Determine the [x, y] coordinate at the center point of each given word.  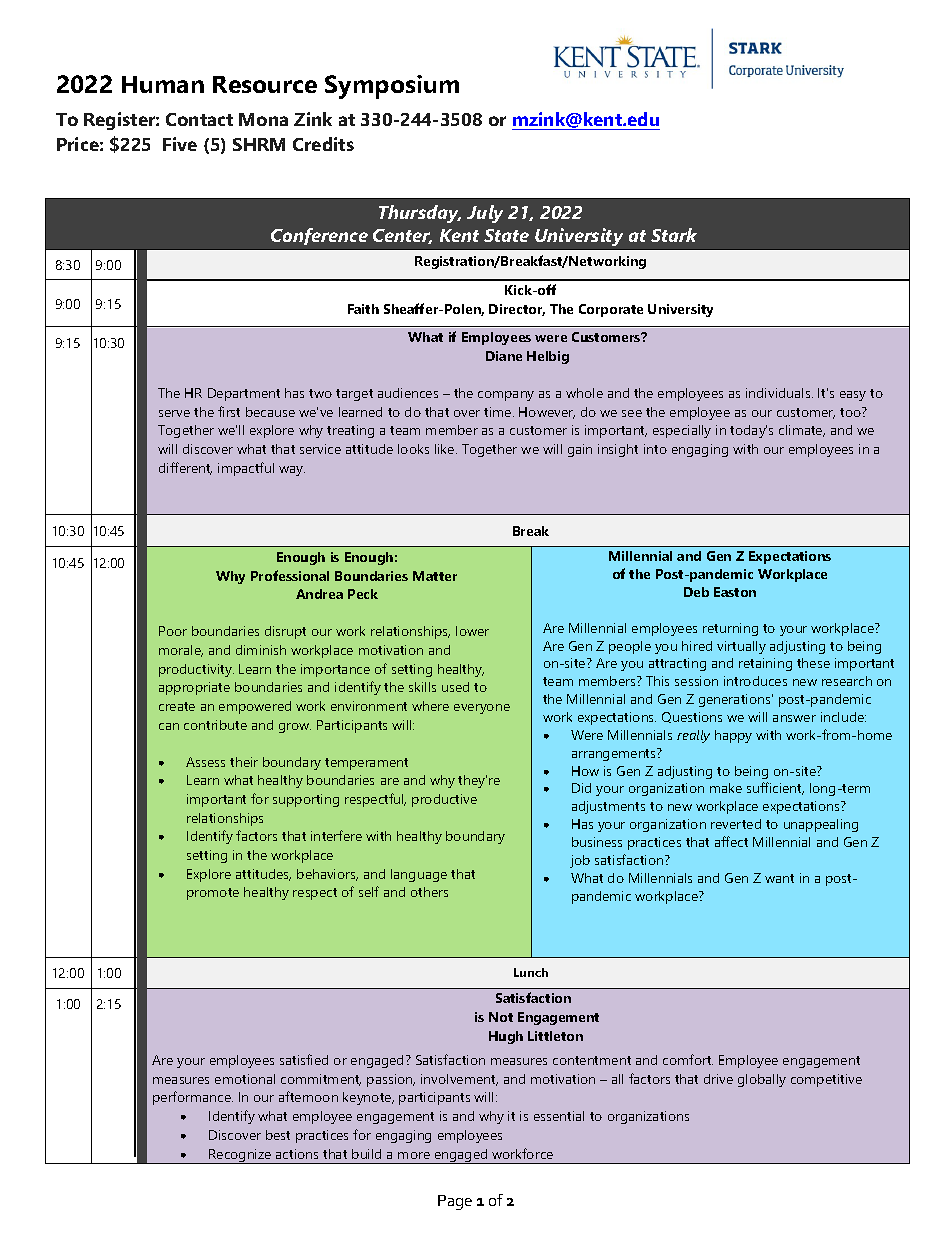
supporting [306, 800]
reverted [736, 824]
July [485, 214]
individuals [779, 393]
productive [444, 800]
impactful [246, 469]
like [446, 449]
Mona [263, 119]
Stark [674, 235]
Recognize [240, 1156]
